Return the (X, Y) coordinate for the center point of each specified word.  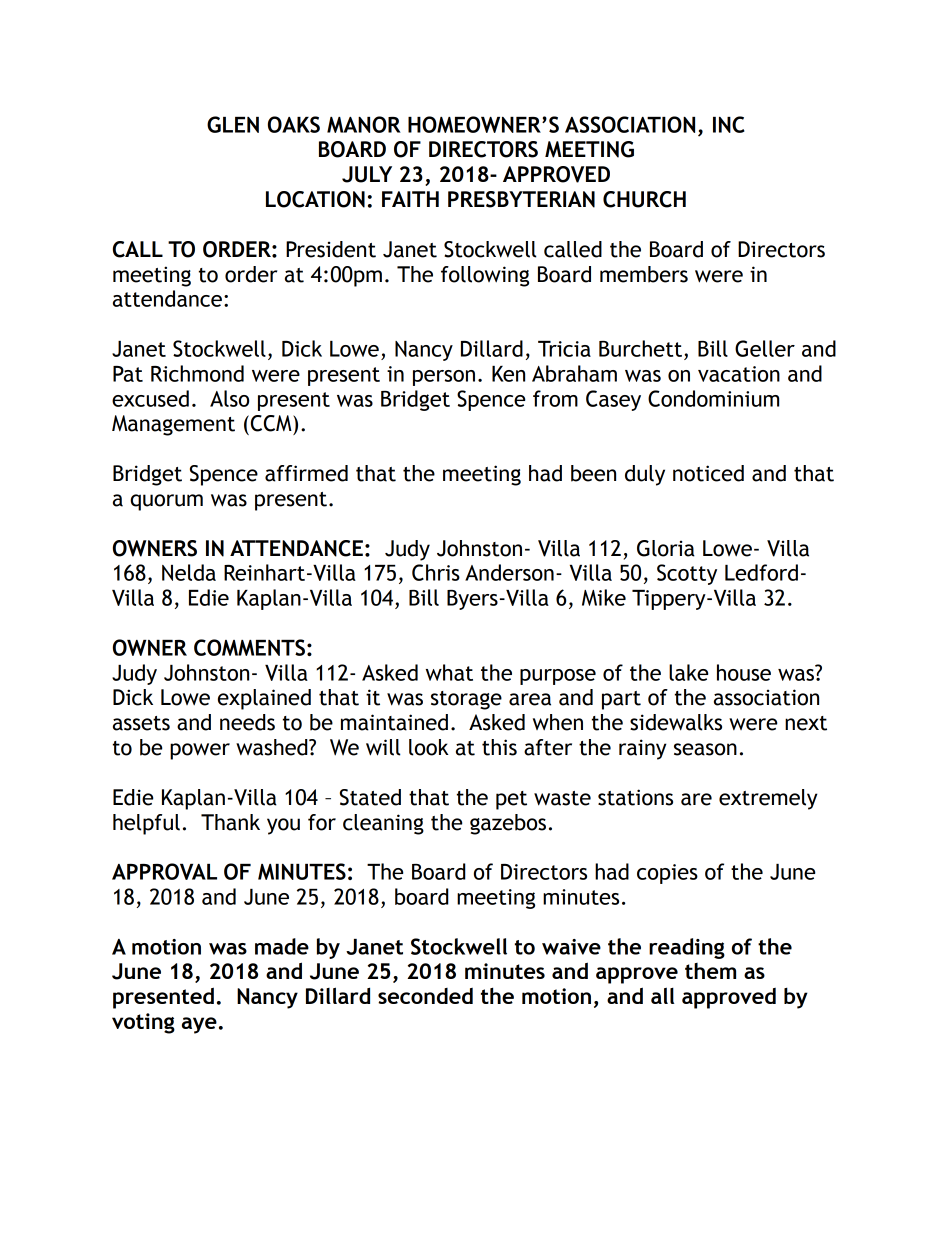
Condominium (713, 398)
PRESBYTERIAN (521, 199)
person (444, 378)
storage (466, 700)
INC (729, 124)
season (705, 749)
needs (247, 722)
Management (173, 425)
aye (199, 1025)
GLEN (233, 124)
